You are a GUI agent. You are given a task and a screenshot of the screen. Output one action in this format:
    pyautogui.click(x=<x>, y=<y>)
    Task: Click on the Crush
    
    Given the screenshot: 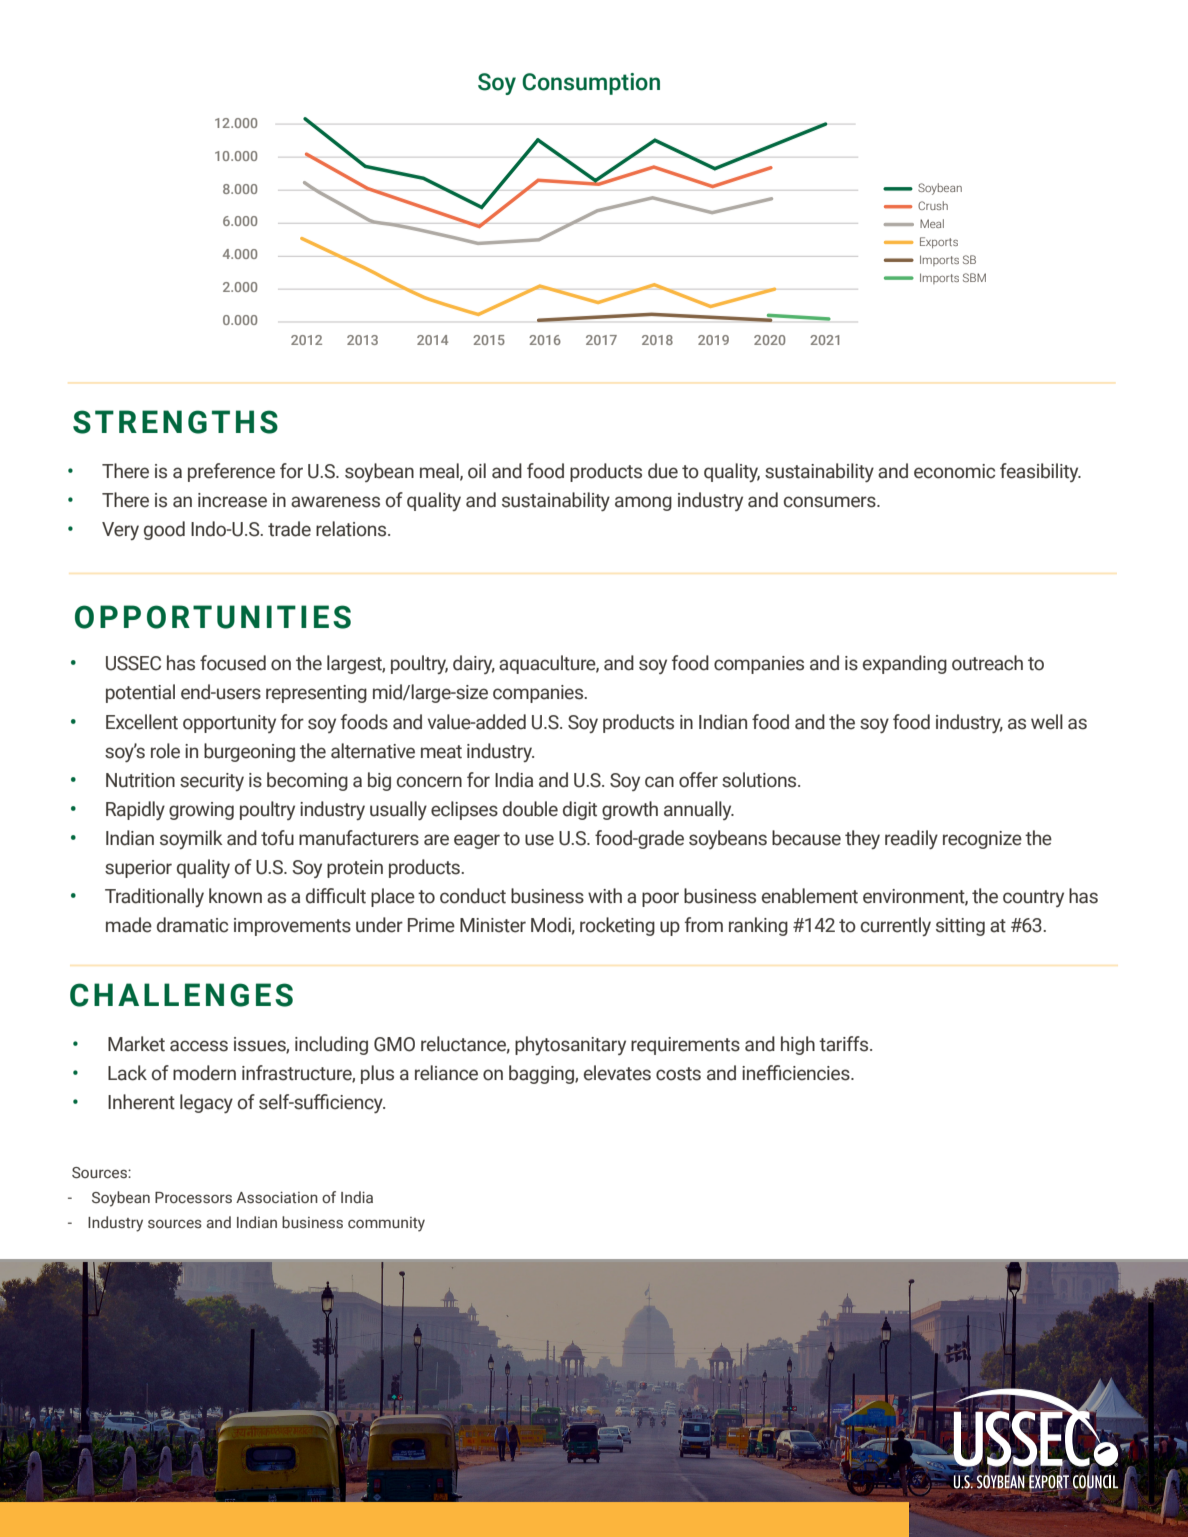 What is the action you would take?
    pyautogui.click(x=933, y=205)
